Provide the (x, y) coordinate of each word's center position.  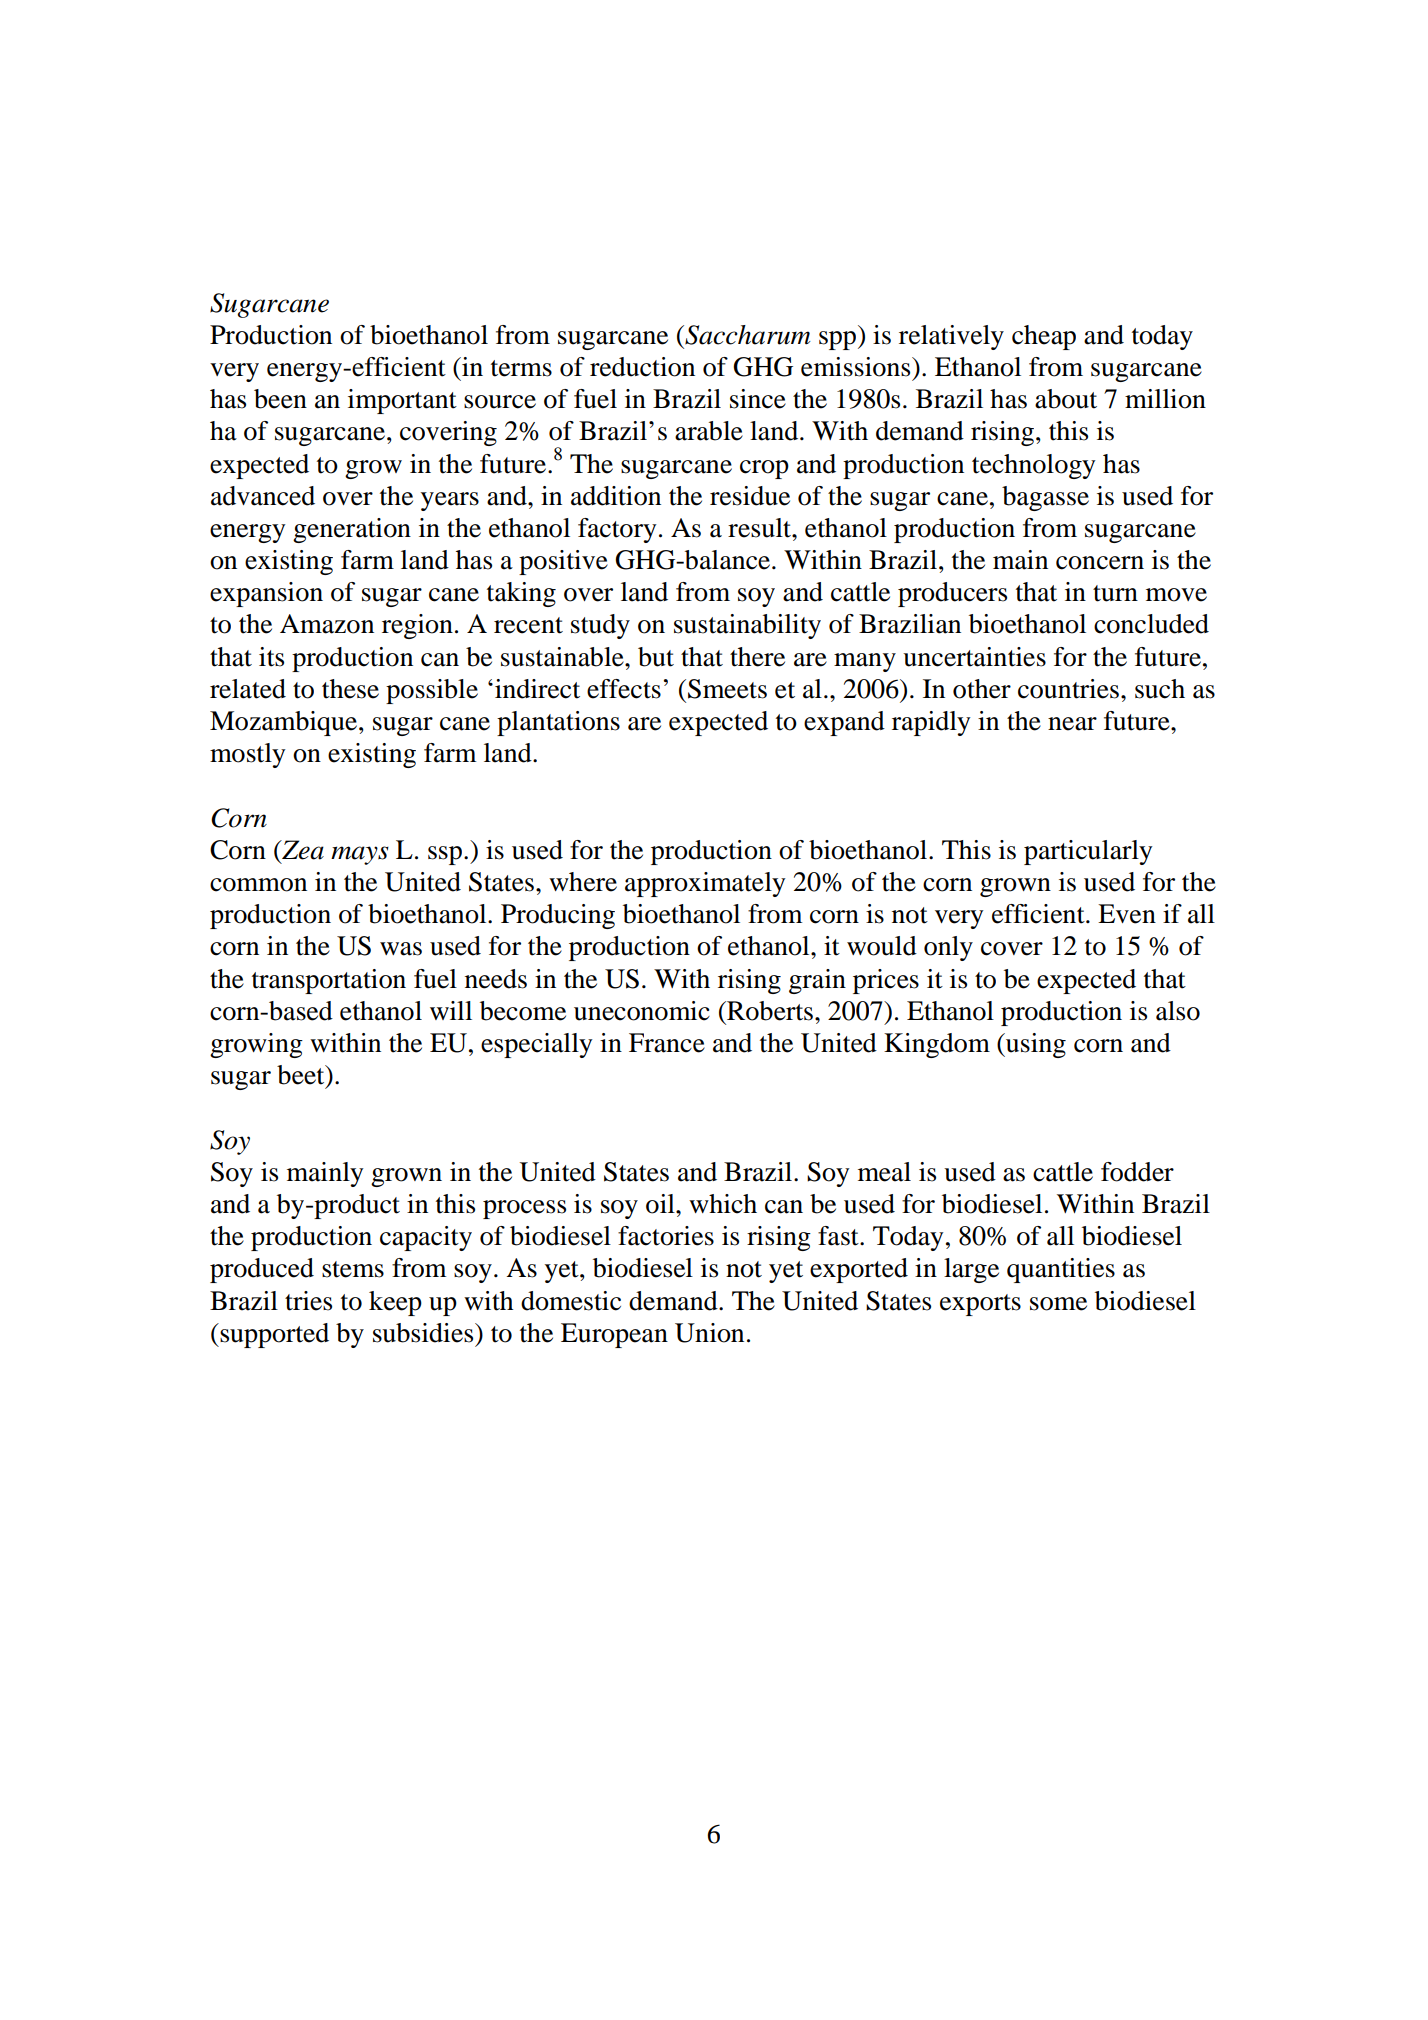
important (402, 401)
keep (395, 1303)
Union (709, 1333)
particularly (1088, 852)
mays (360, 855)
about (1066, 399)
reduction (642, 367)
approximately (705, 884)
